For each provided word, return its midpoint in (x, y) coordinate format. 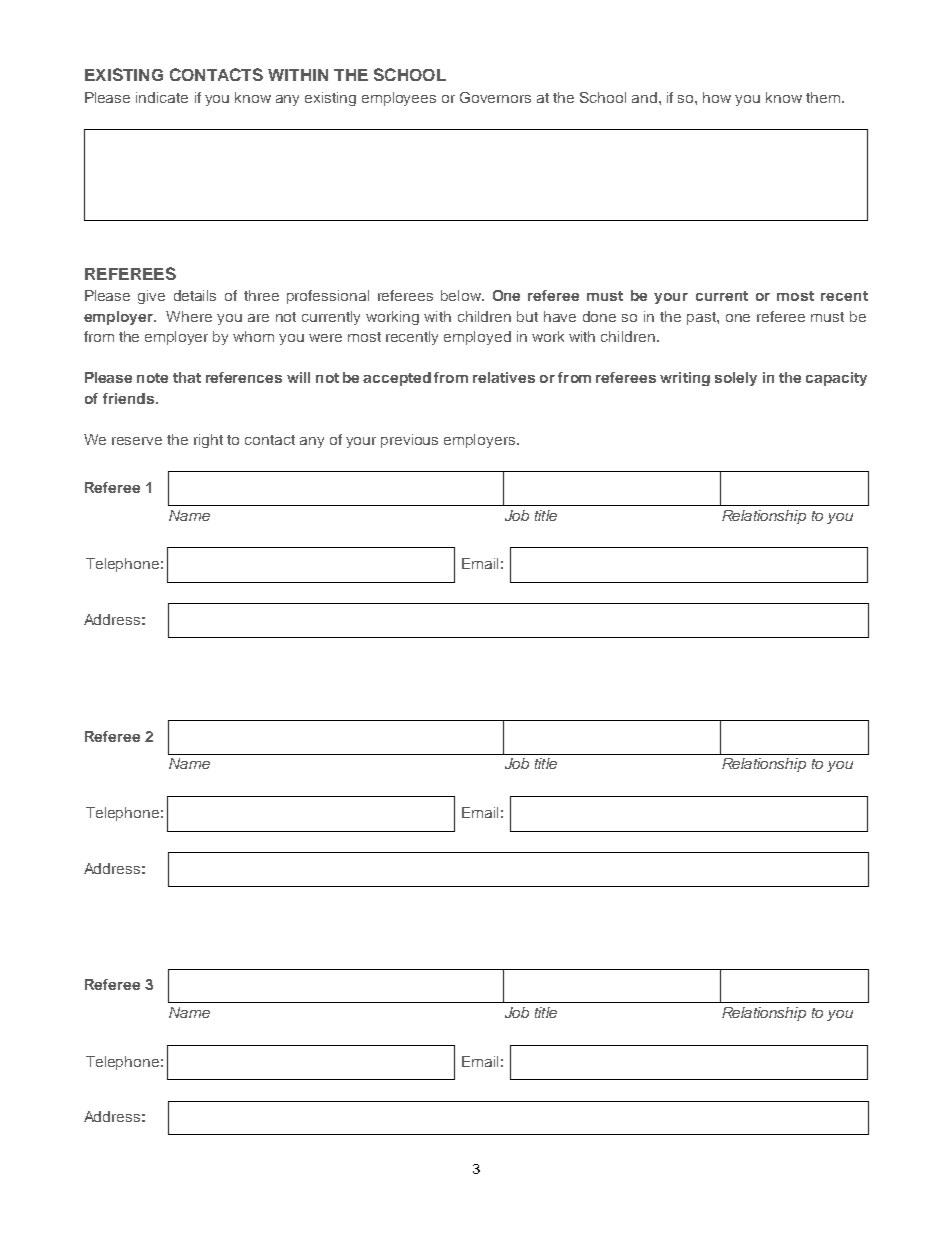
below (462, 295)
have (560, 316)
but (527, 316)
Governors (495, 97)
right (208, 441)
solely (736, 379)
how (717, 97)
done (599, 316)
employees (399, 99)
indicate (162, 97)
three (261, 295)
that (187, 377)
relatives (504, 377)
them (823, 97)
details (195, 295)
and (644, 97)
